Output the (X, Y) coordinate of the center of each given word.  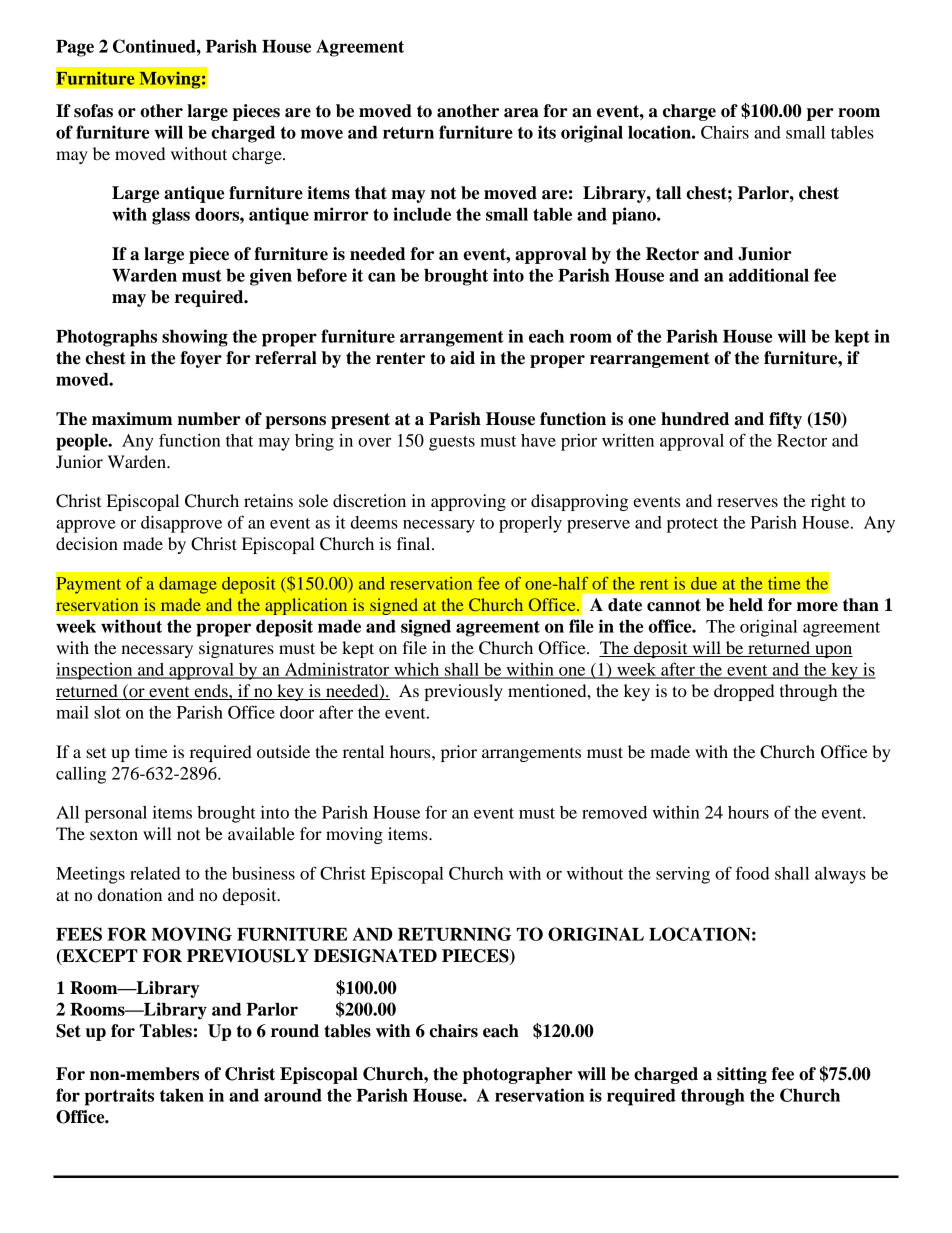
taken (182, 1095)
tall (668, 193)
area (521, 113)
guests (452, 443)
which (417, 670)
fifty (785, 420)
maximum (132, 419)
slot (107, 712)
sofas (93, 111)
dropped (744, 692)
